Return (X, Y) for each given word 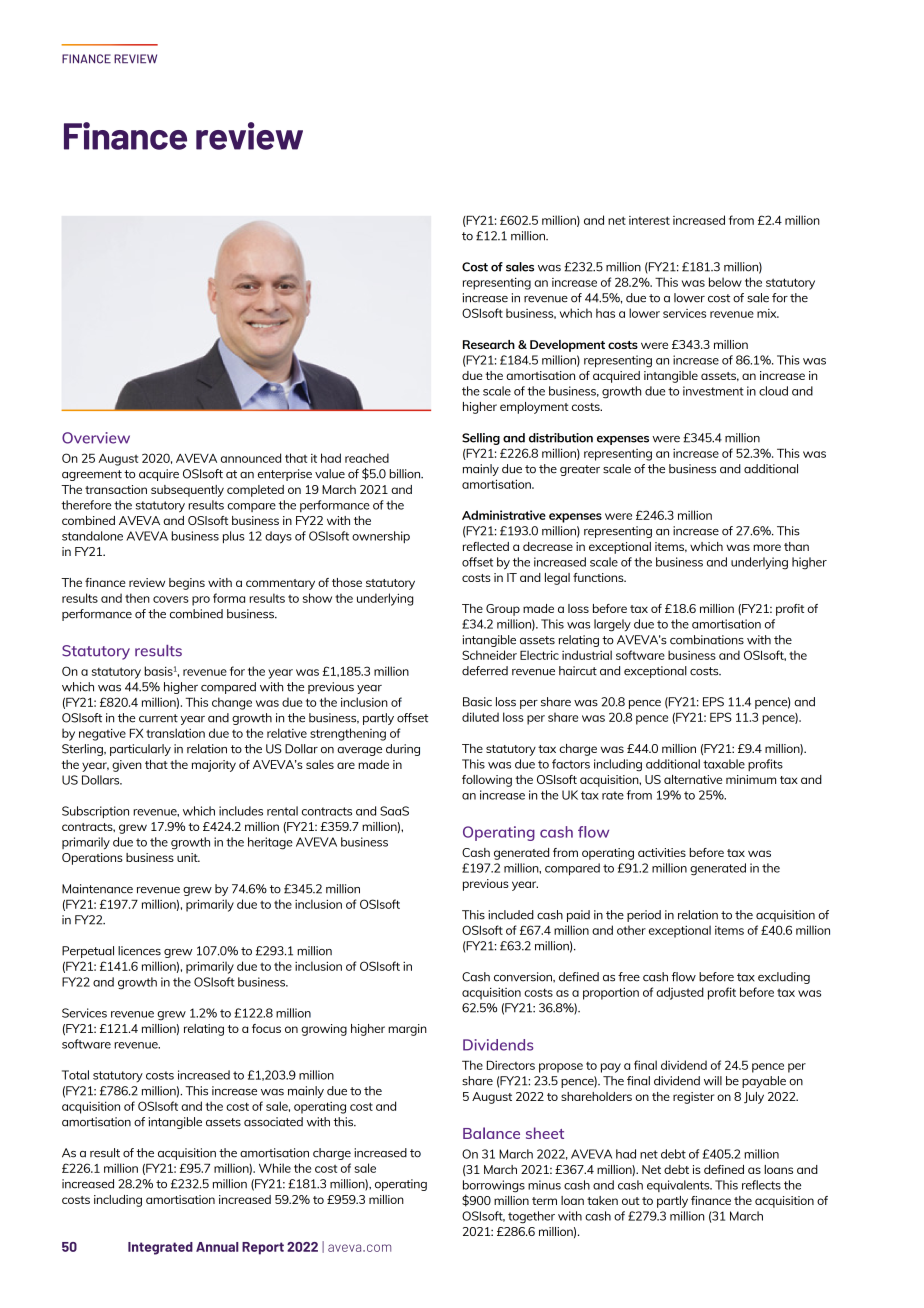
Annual (217, 1247)
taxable (724, 764)
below (725, 282)
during (403, 750)
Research (489, 344)
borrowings (494, 1187)
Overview (96, 438)
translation (175, 733)
